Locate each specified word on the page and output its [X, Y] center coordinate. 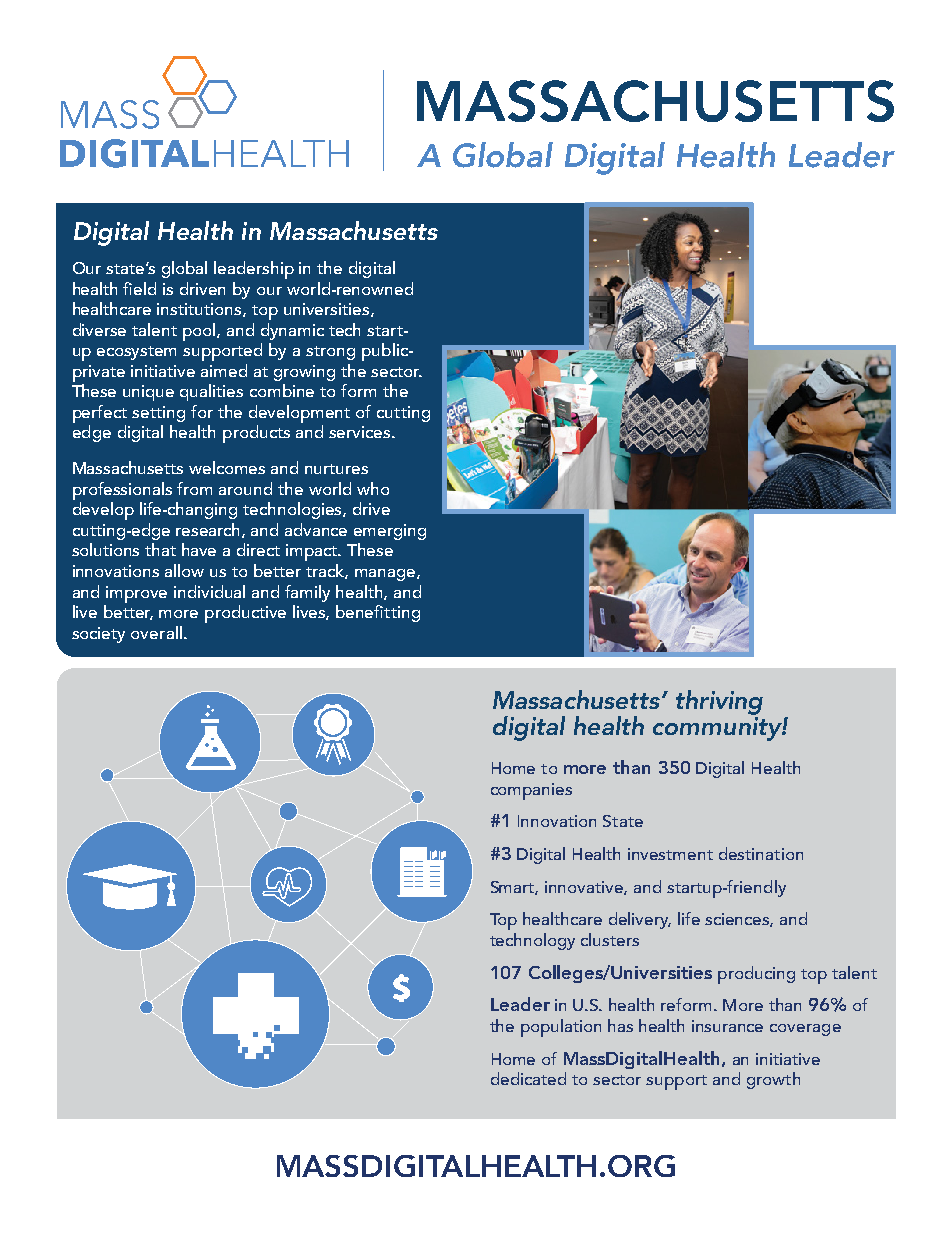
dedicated [528, 1078]
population [561, 1028]
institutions [200, 310]
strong [330, 353]
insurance [727, 1026]
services [361, 432]
